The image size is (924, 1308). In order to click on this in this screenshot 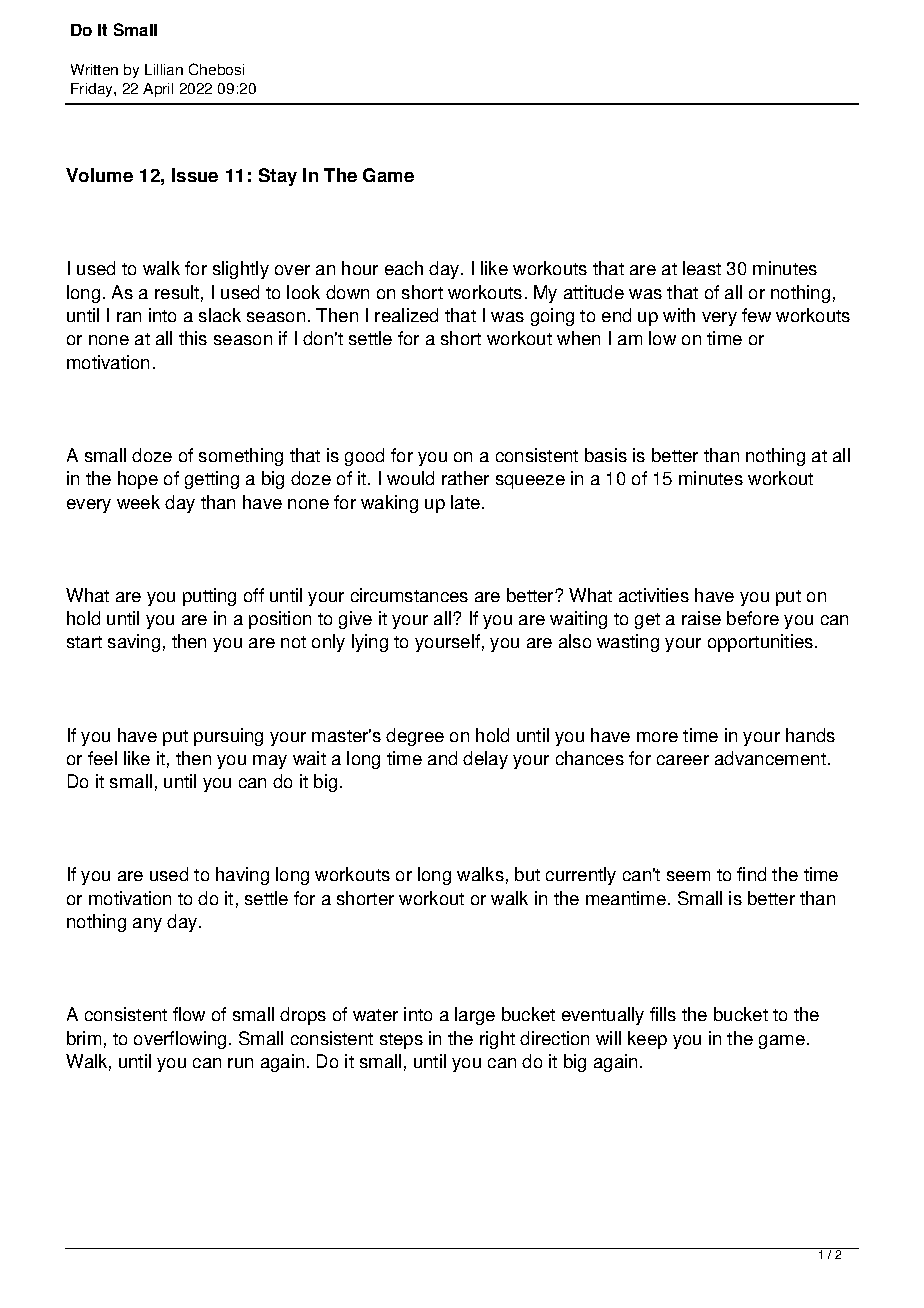, I will do `click(193, 338)`.
